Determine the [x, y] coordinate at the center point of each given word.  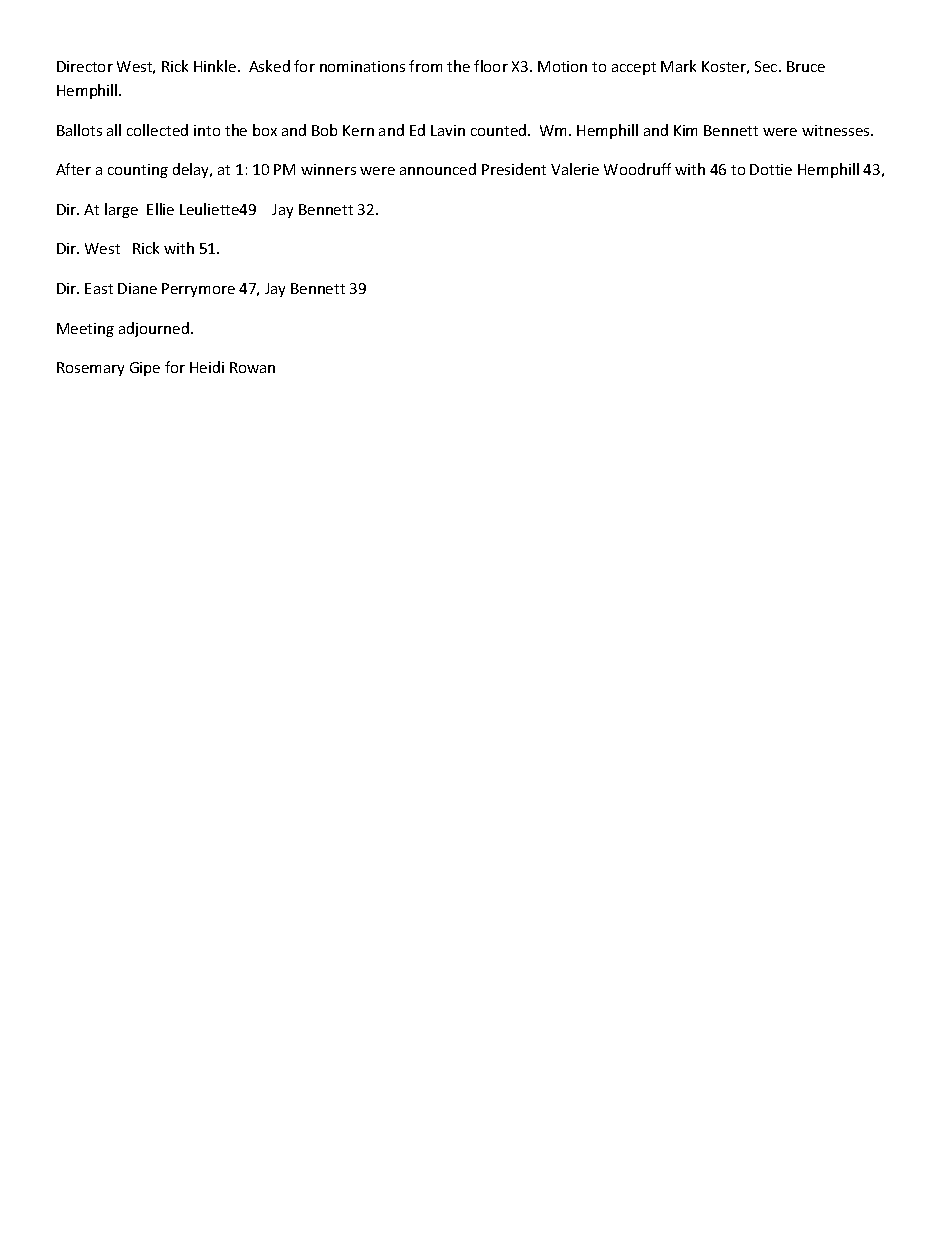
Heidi [207, 367]
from [425, 66]
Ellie [160, 209]
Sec [767, 66]
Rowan [252, 367]
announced [438, 169]
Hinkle [216, 66]
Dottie [771, 169]
